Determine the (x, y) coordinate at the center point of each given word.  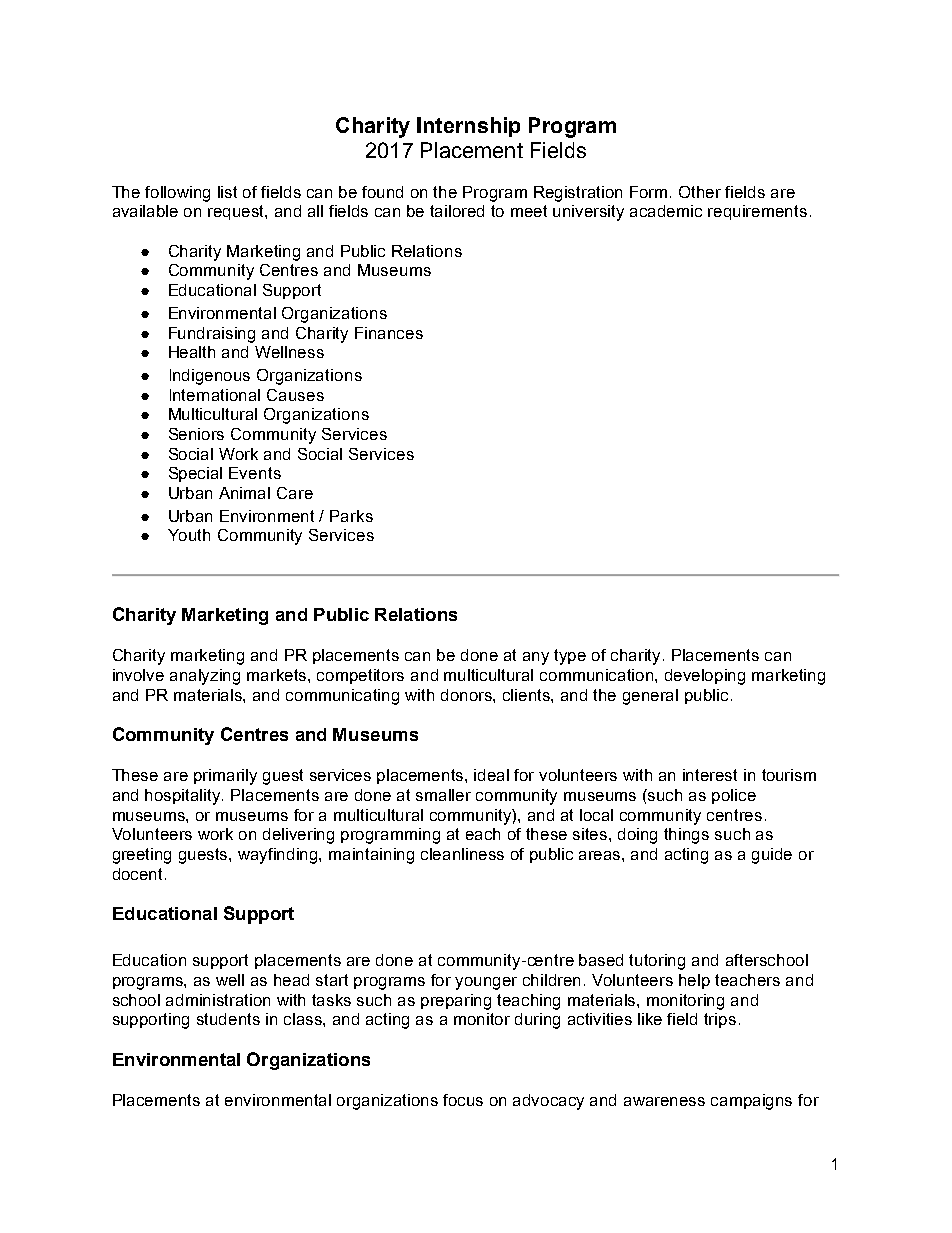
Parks (351, 516)
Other (700, 192)
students (228, 1019)
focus (463, 1100)
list (227, 192)
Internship (468, 127)
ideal (491, 775)
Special (195, 474)
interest (710, 775)
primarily (225, 777)
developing (705, 677)
